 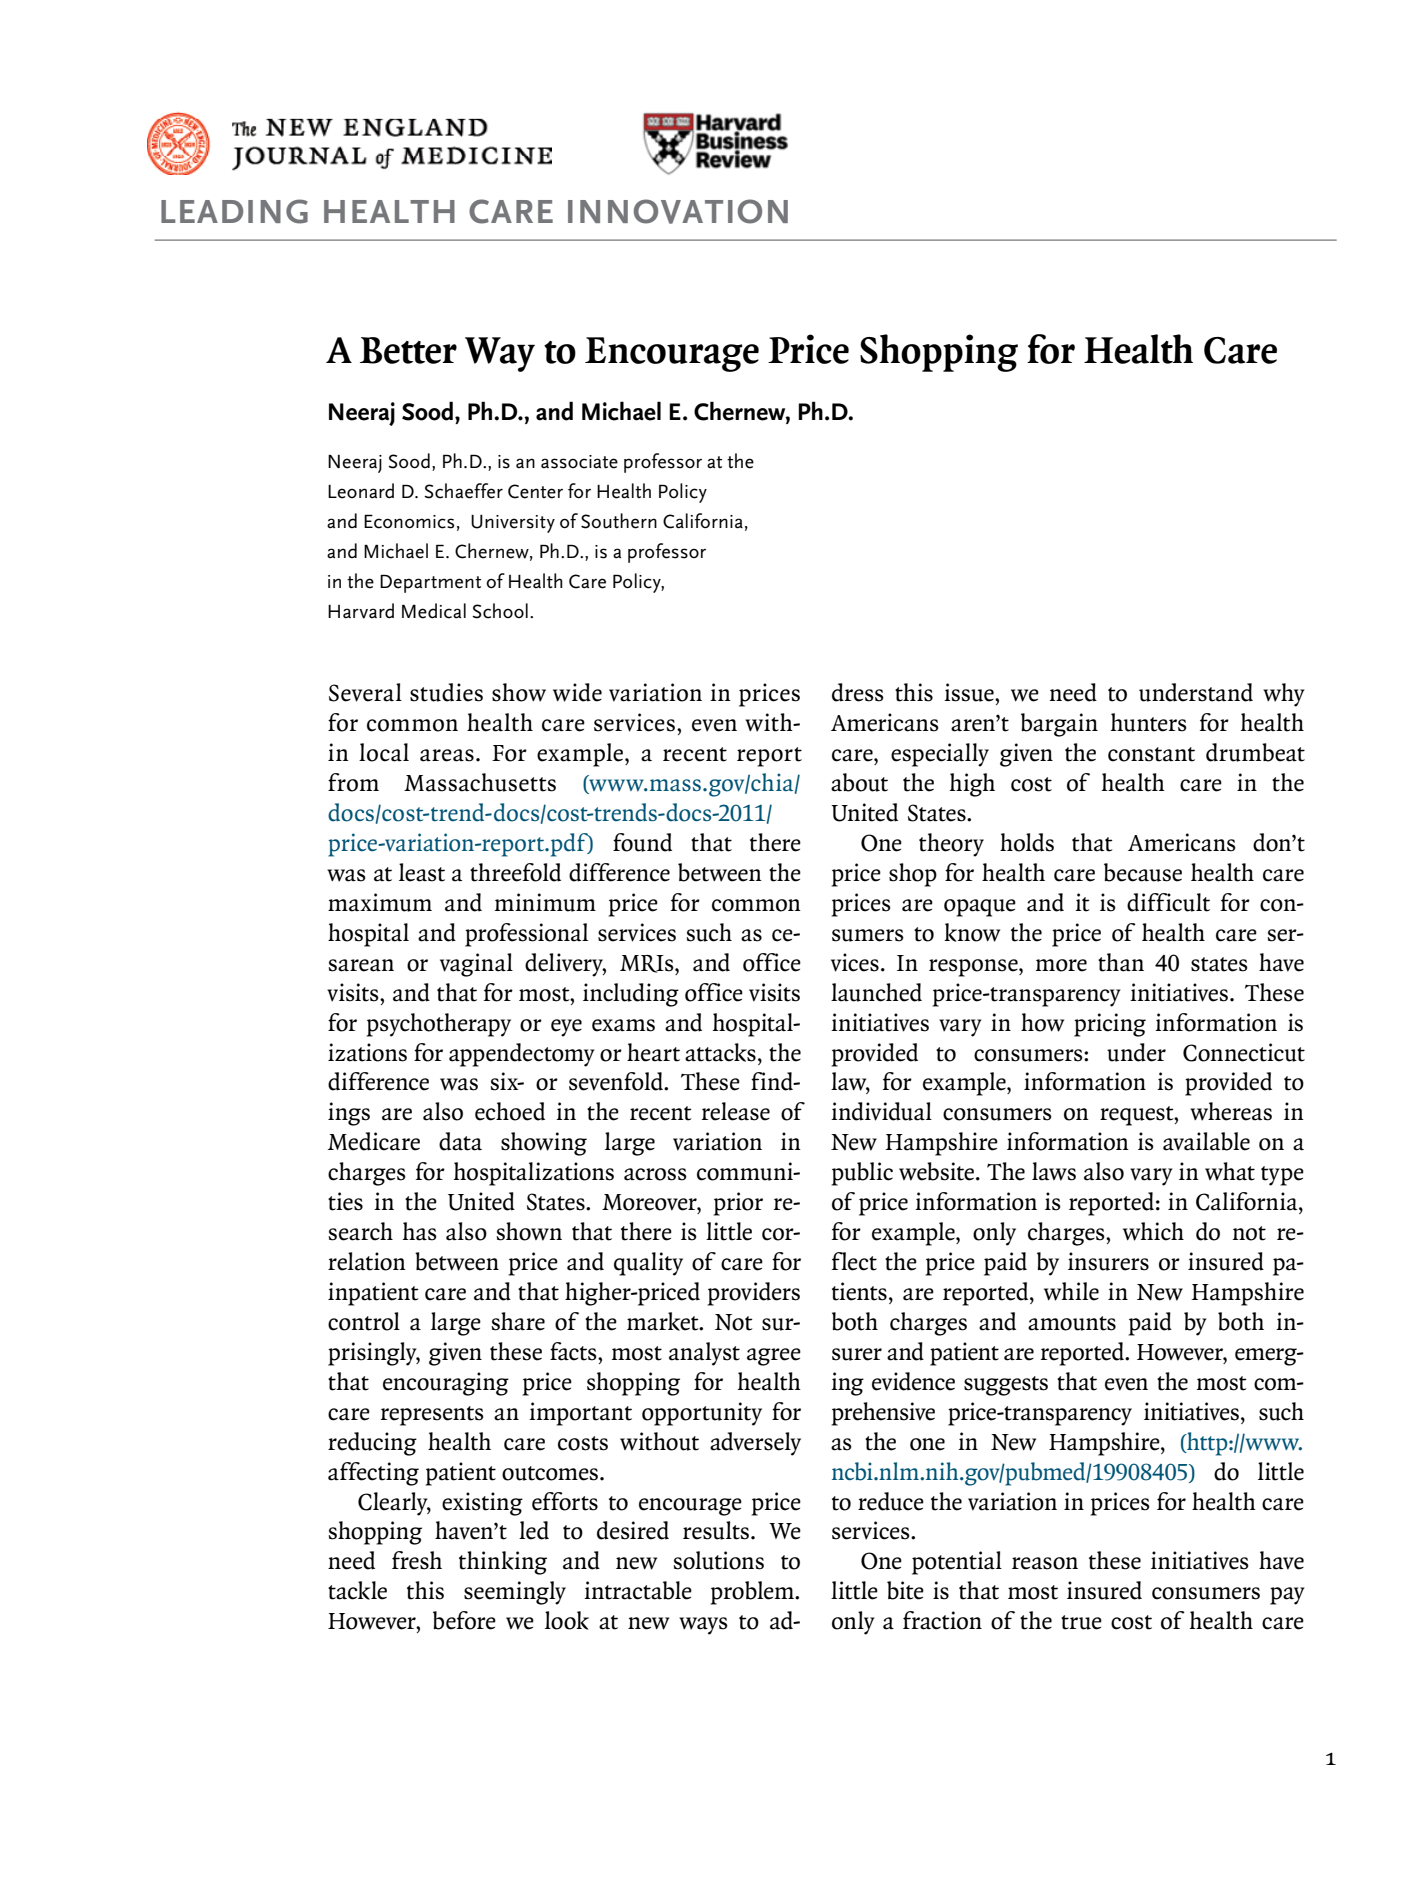 I want to click on associate, so click(x=579, y=462).
